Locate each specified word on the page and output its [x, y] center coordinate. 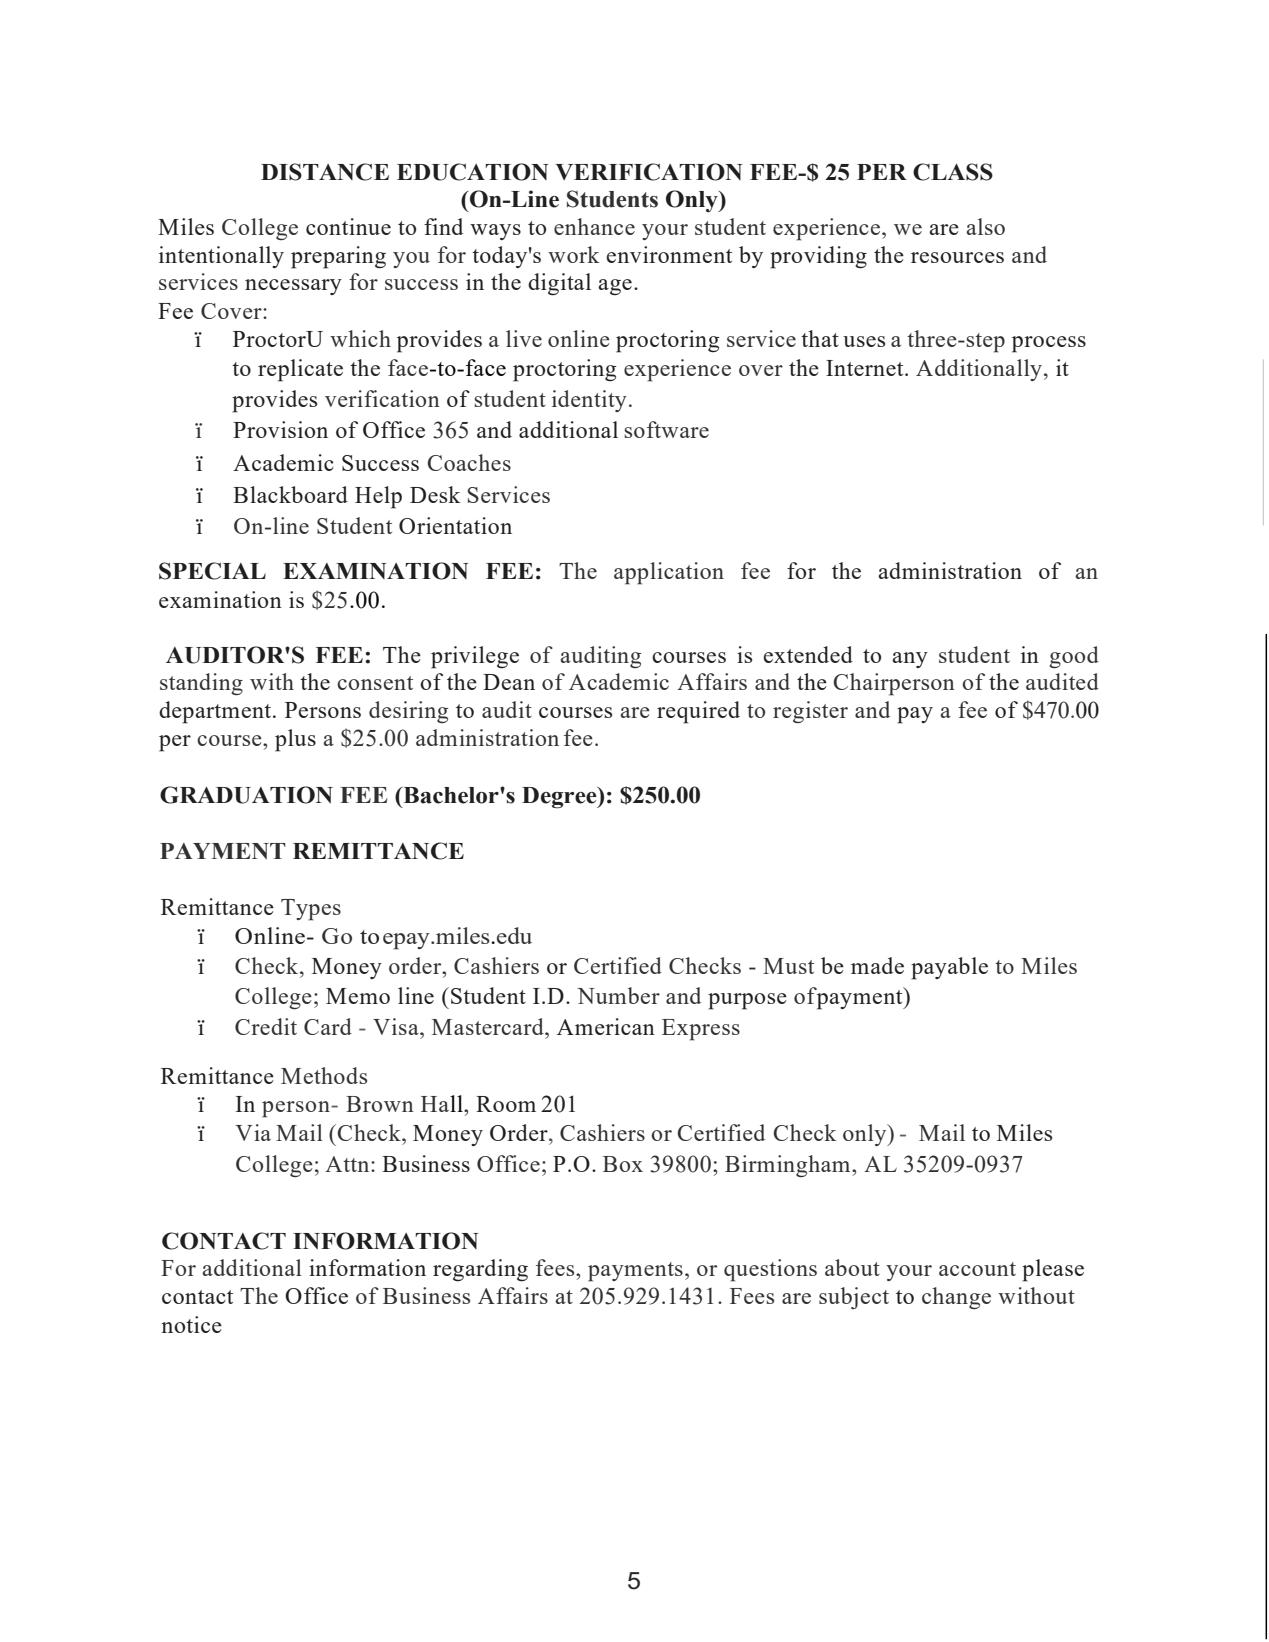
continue [348, 226]
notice [191, 1324]
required [698, 712]
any [910, 660]
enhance [594, 226]
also [985, 226]
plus [295, 740]
